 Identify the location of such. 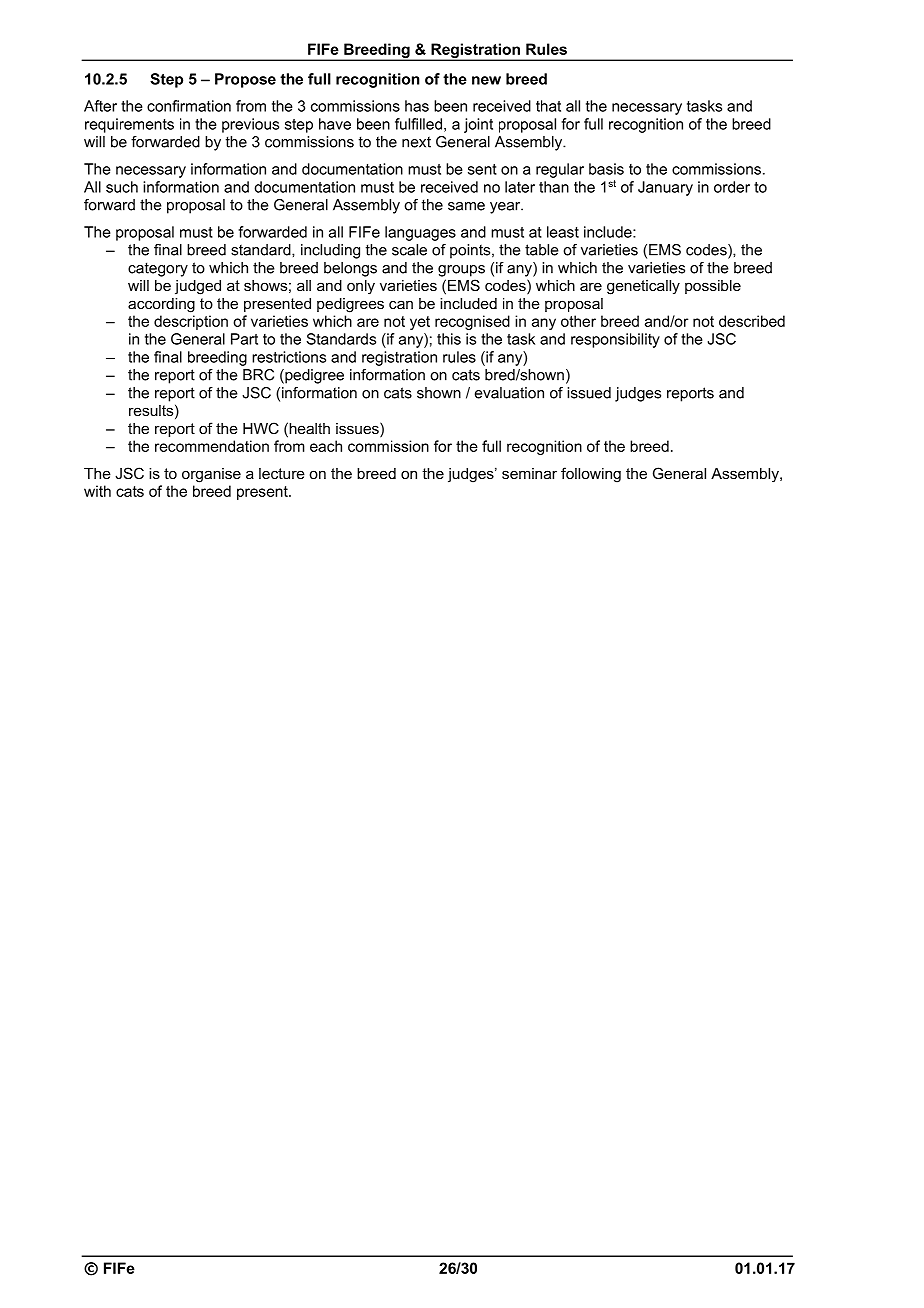
(122, 187).
